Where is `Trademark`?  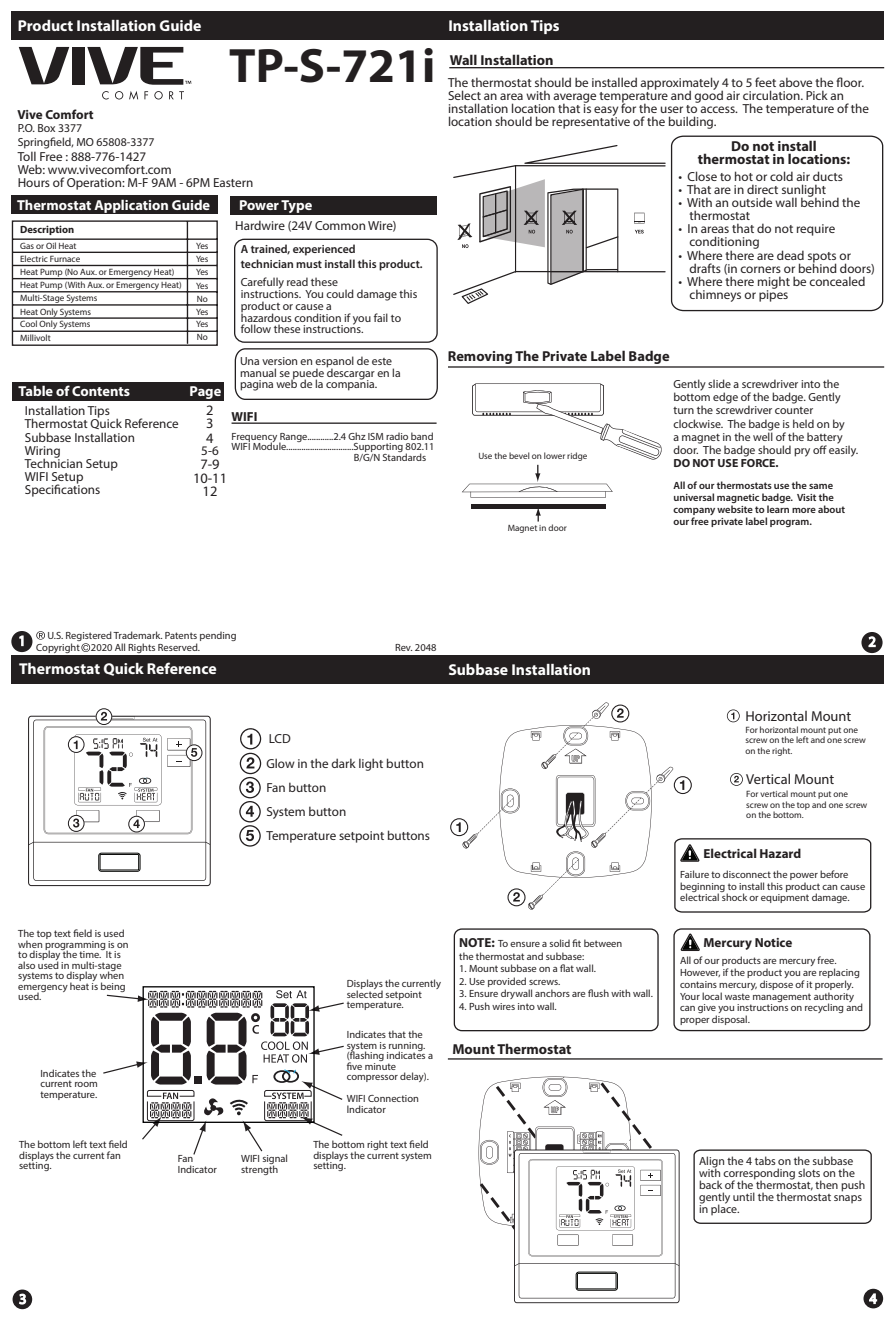
Trademark is located at coordinates (137, 635).
